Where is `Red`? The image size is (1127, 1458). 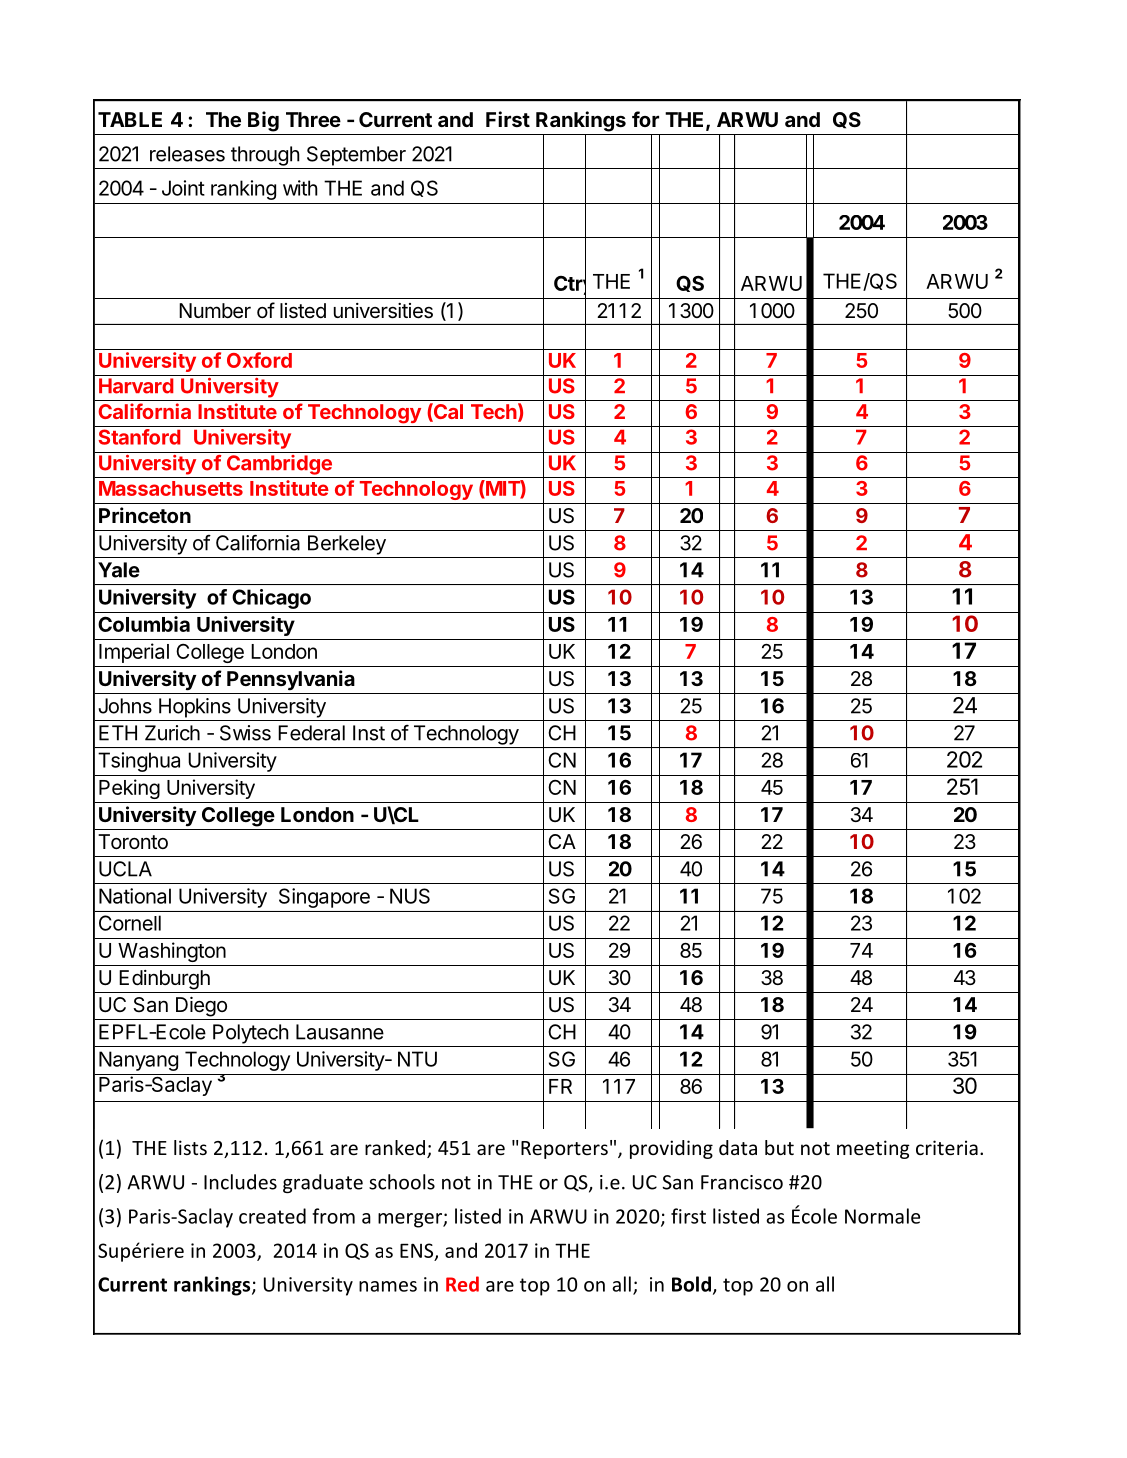 Red is located at coordinates (462, 1284).
